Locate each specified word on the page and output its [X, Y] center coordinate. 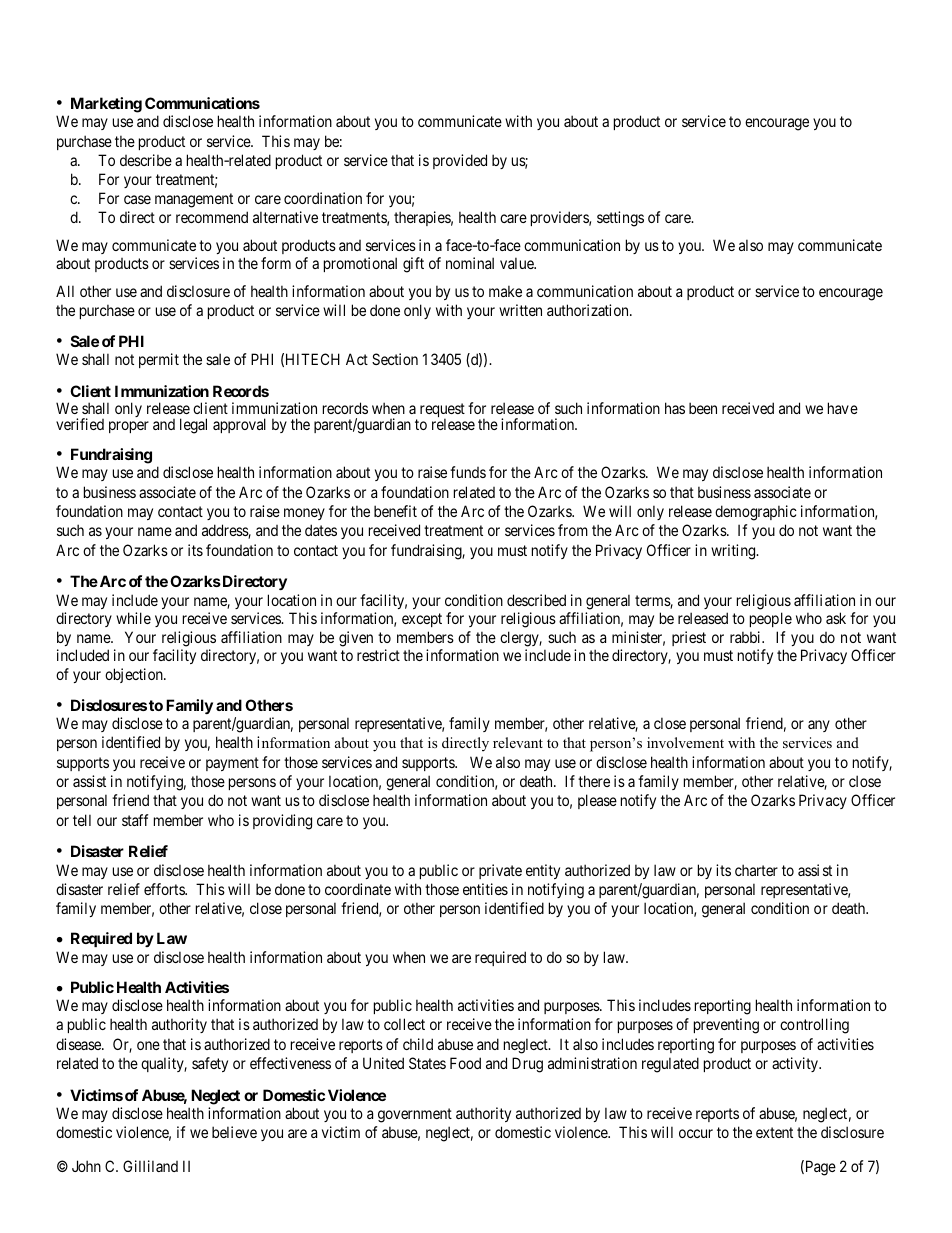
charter [756, 870]
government [415, 1115]
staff [135, 820]
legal [193, 426]
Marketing [106, 105]
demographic [756, 513]
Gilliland [150, 1166]
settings [620, 219]
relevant [518, 742]
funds [468, 472]
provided [460, 161]
